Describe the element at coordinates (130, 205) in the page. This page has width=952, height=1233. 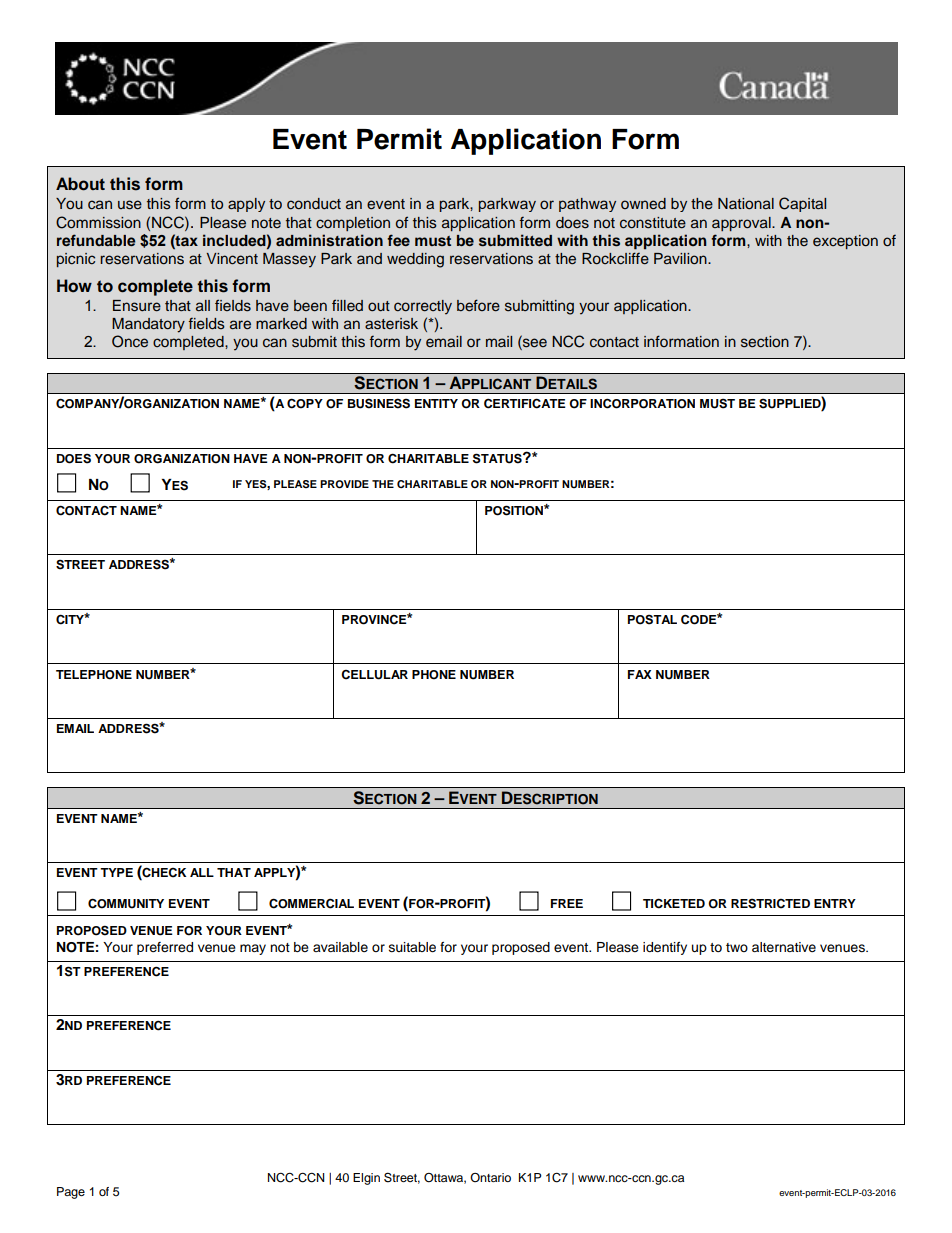
I see `use` at that location.
